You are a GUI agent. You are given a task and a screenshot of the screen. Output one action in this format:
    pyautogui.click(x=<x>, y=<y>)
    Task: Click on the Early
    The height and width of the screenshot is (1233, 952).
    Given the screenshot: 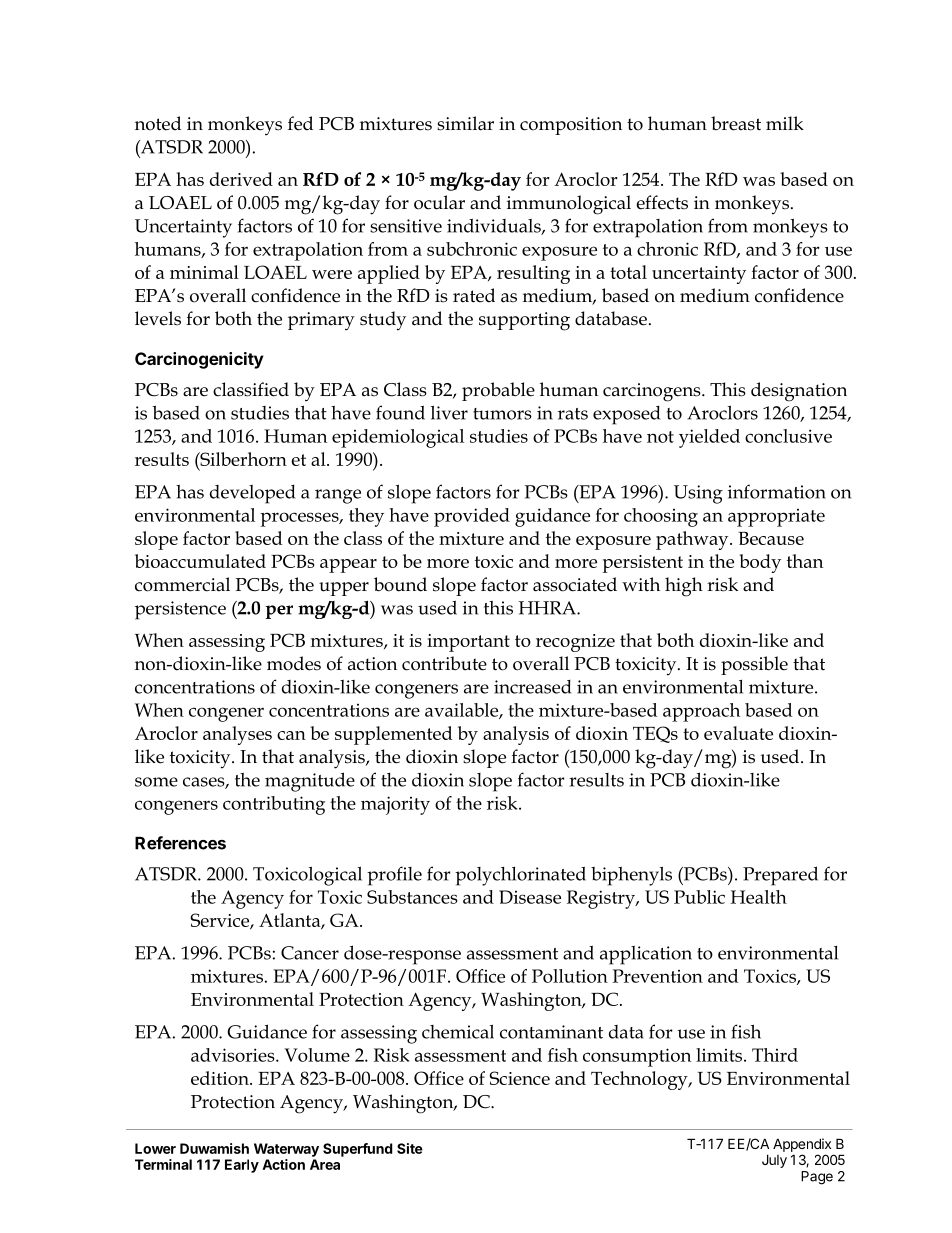 What is the action you would take?
    pyautogui.click(x=242, y=1166)
